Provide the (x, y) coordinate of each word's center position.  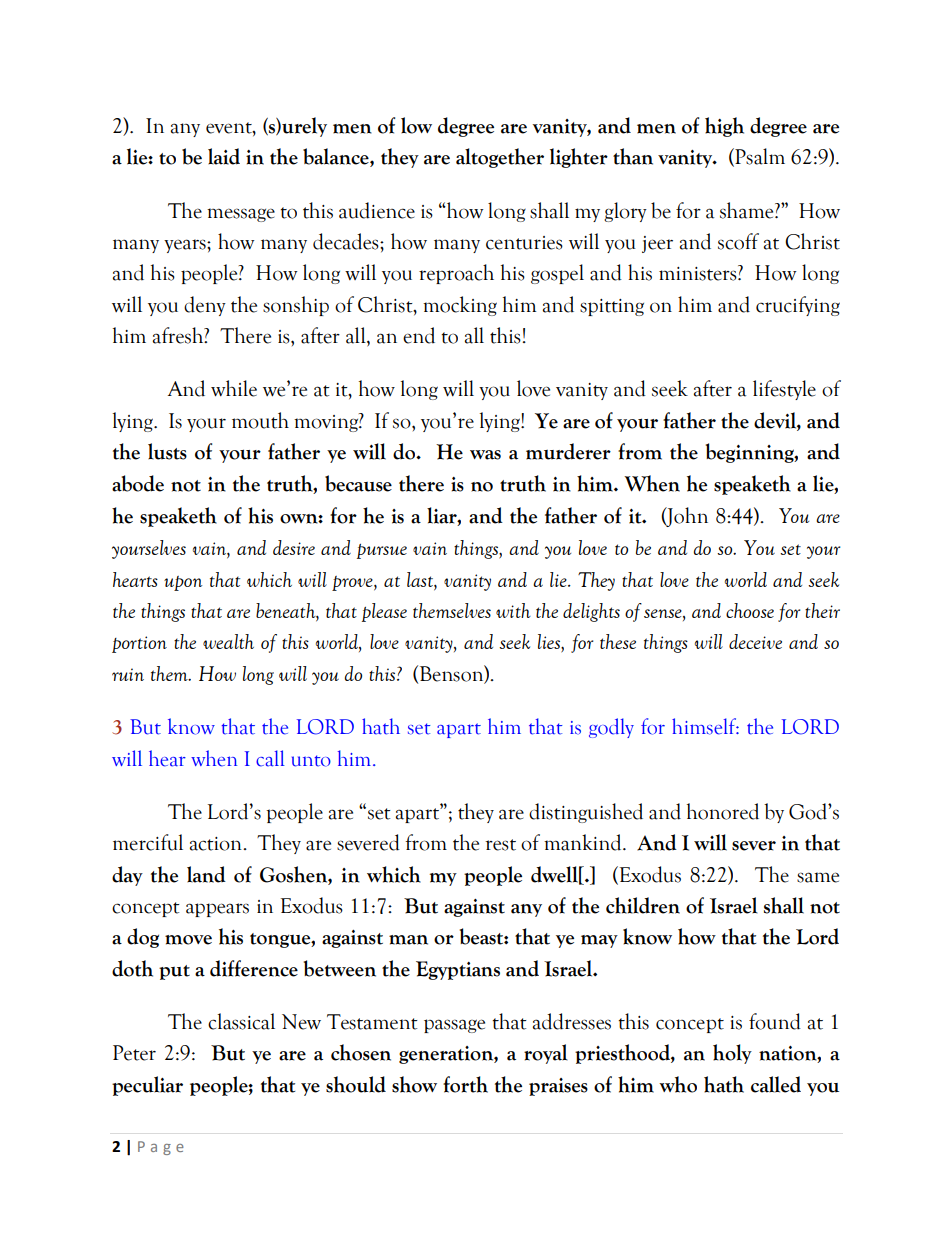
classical (241, 1021)
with (513, 610)
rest (500, 845)
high (724, 127)
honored (723, 811)
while (234, 388)
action (217, 844)
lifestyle (784, 390)
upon (183, 583)
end (419, 335)
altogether (500, 158)
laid (224, 156)
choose (750, 610)
